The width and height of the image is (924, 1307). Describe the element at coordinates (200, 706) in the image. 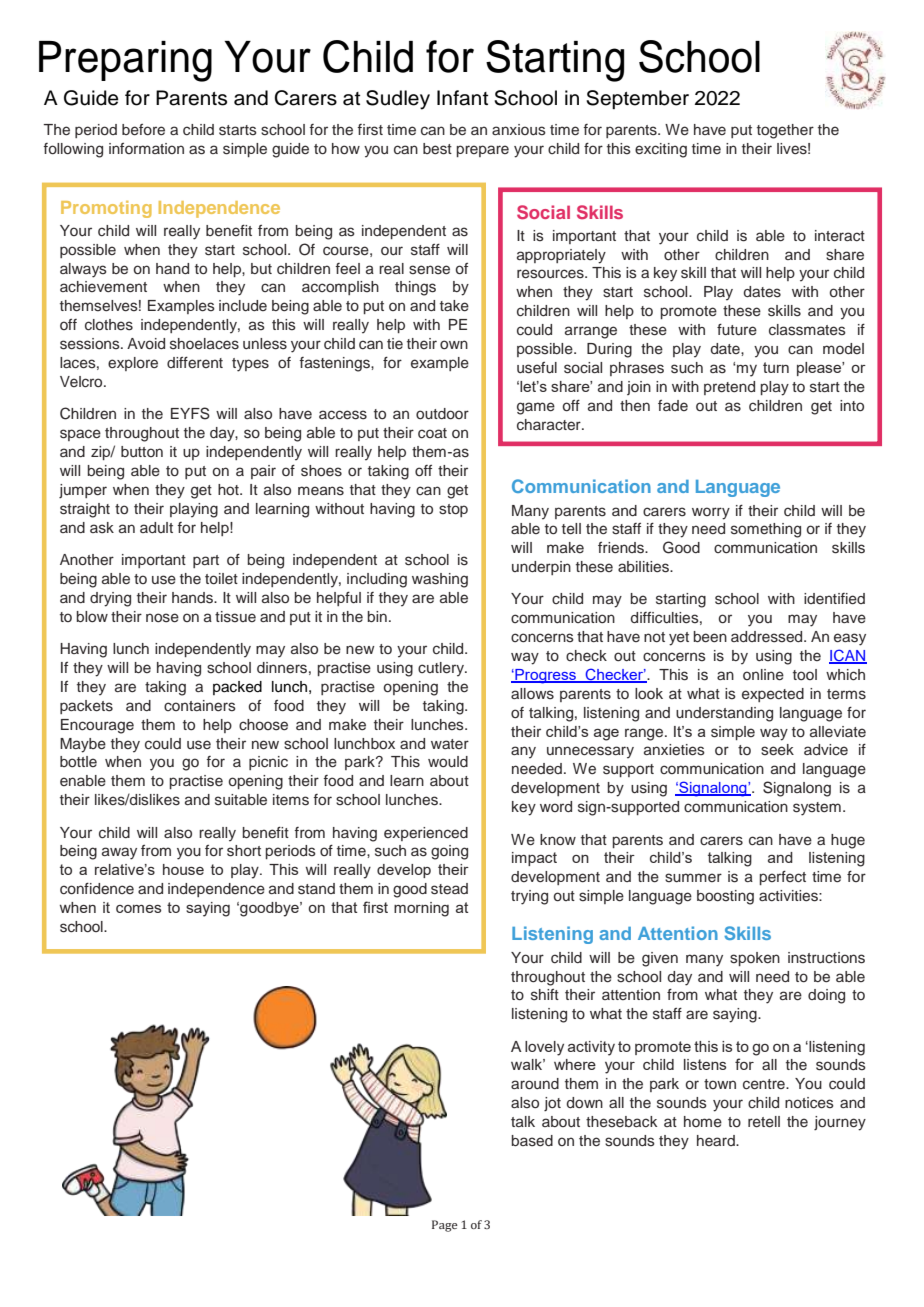

I see `containers` at that location.
